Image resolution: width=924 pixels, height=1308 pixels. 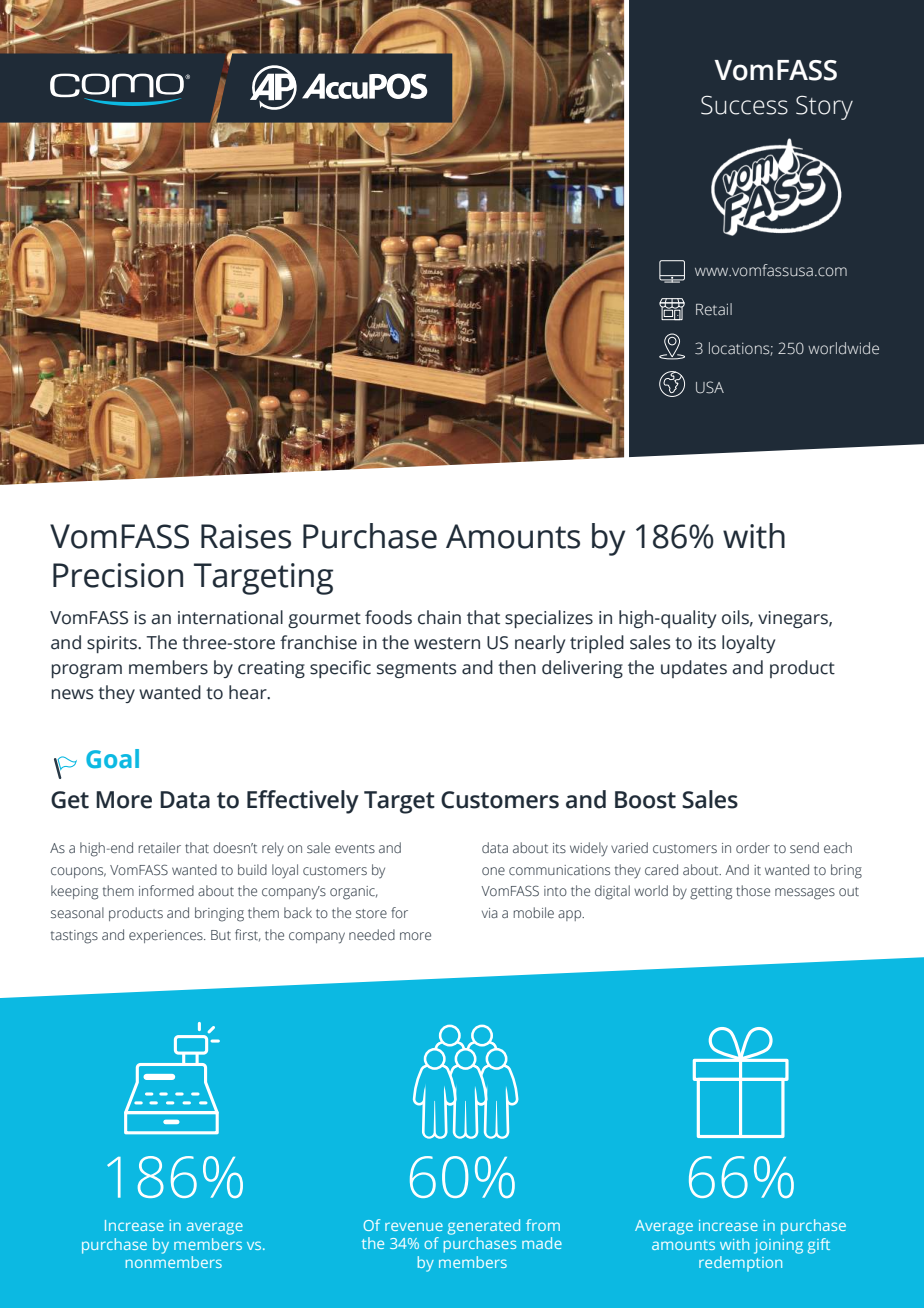 What do you see at coordinates (490, 913) in the page?
I see `via` at bounding box center [490, 913].
